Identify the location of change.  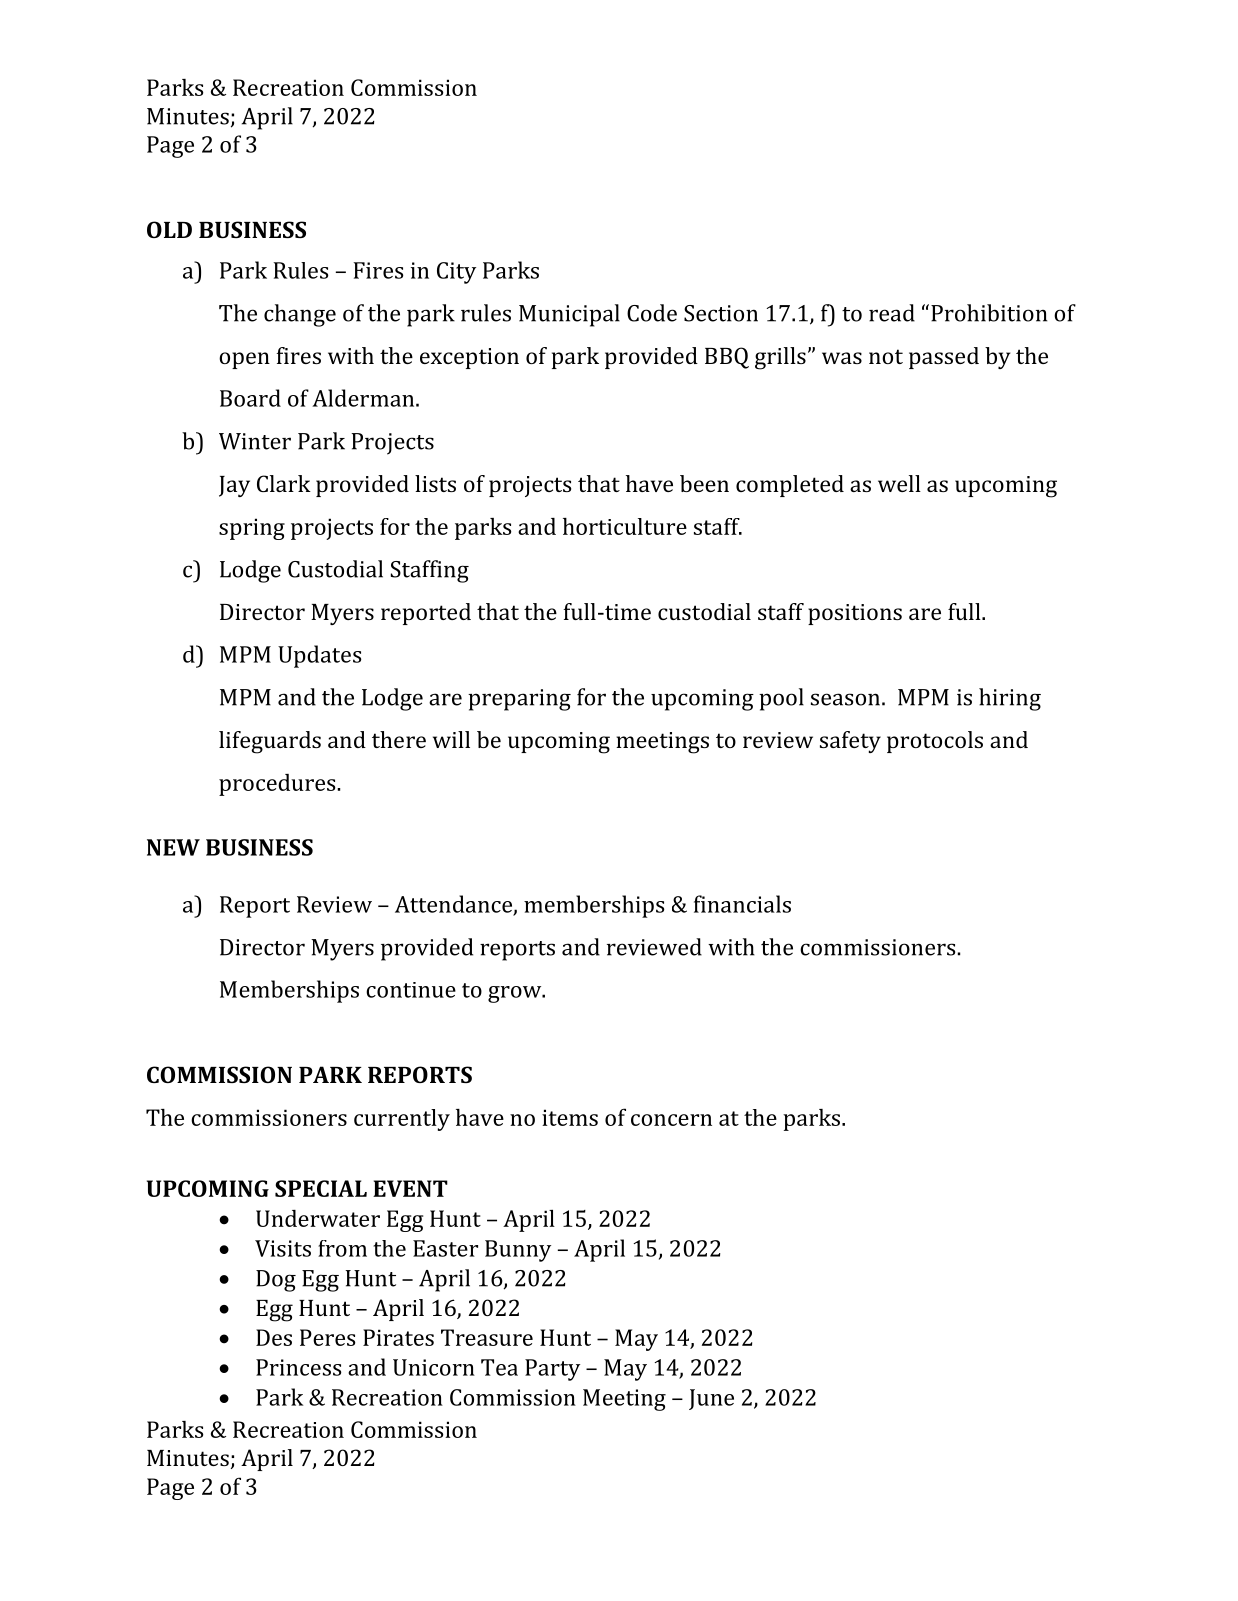
(300, 315).
